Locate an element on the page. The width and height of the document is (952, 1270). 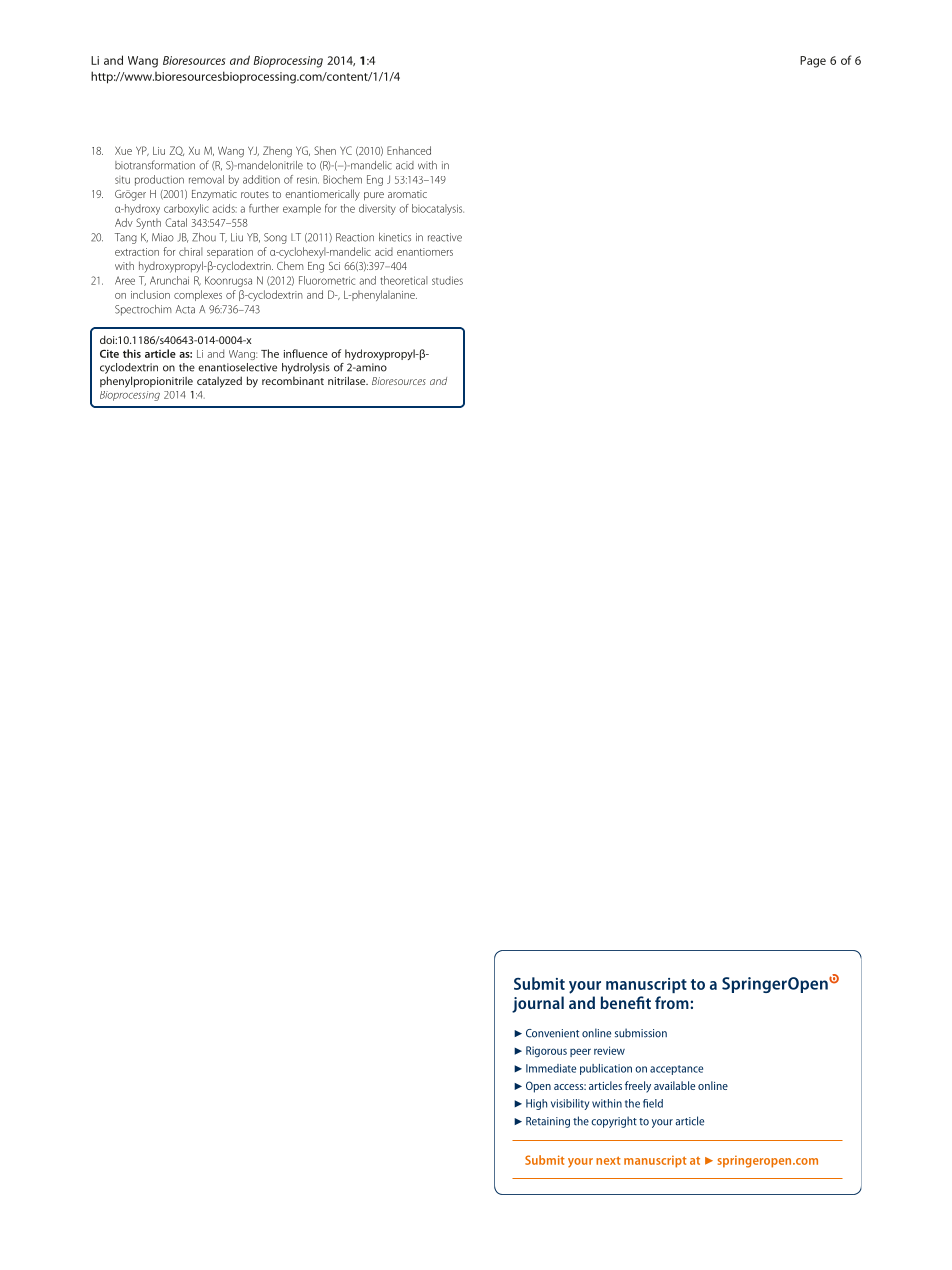
from is located at coordinates (672, 1002).
